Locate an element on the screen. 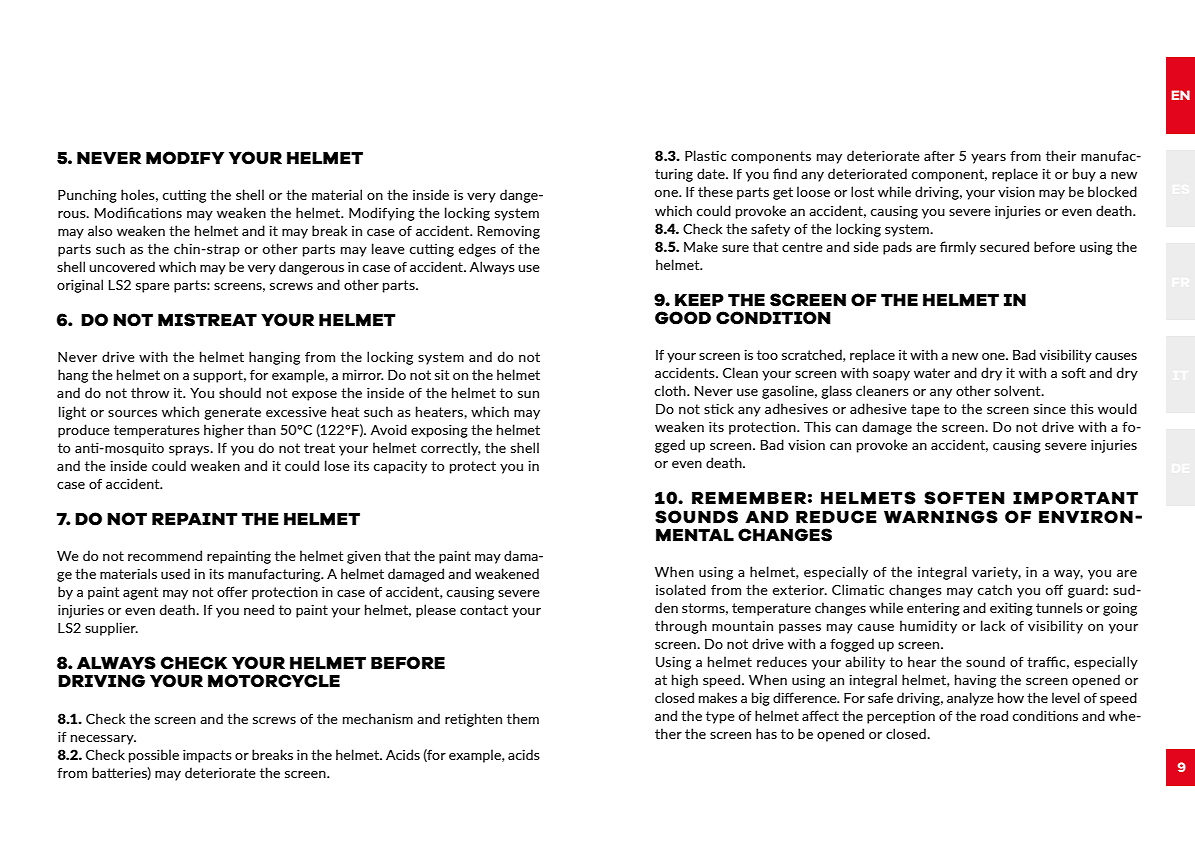 This screenshot has width=1195, height=842. years is located at coordinates (988, 159).
